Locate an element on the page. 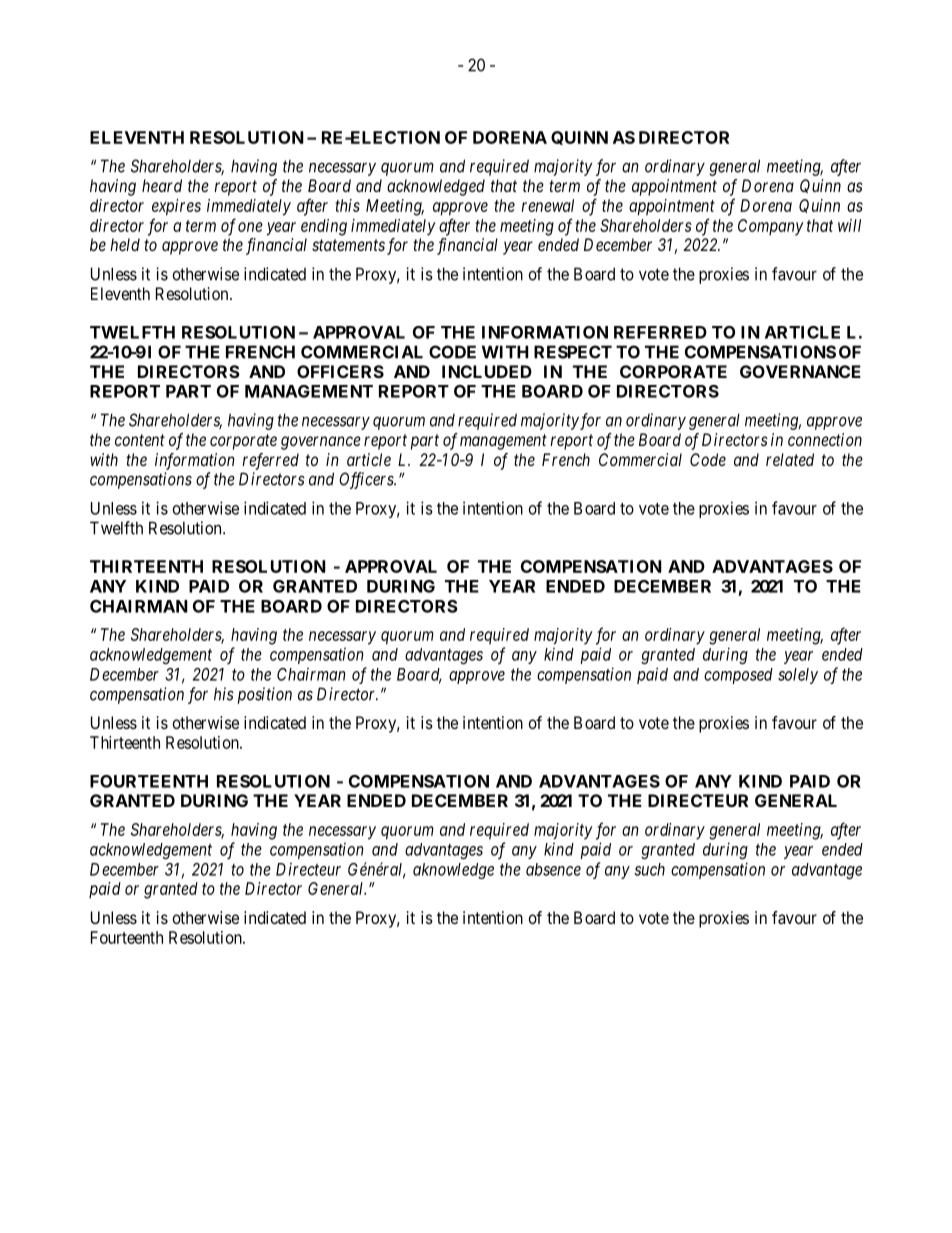 This image has height=1233, width=952. Company is located at coordinates (771, 227).
